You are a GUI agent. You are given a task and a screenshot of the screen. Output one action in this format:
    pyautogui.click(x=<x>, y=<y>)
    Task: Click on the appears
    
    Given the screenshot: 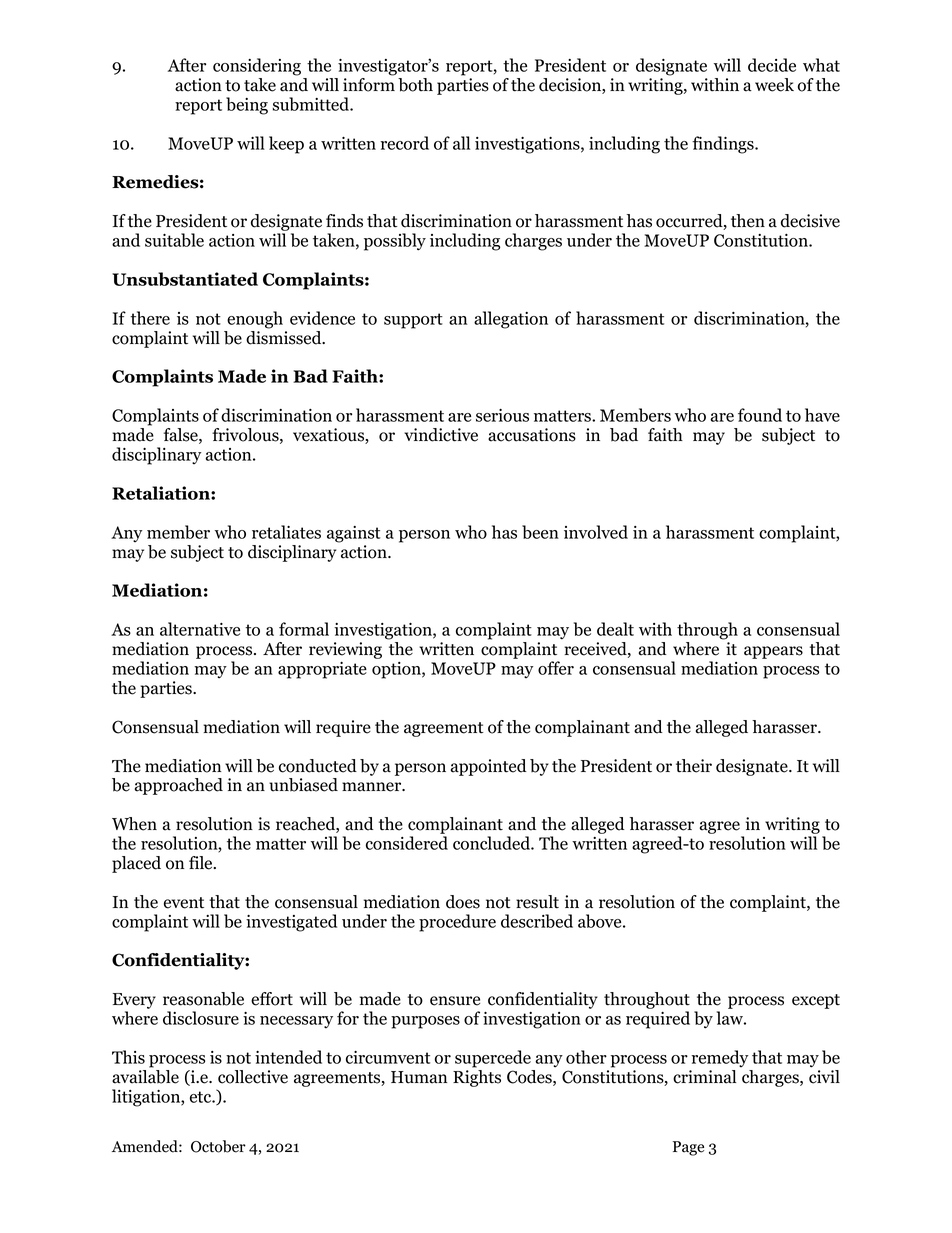 What is the action you would take?
    pyautogui.click(x=773, y=652)
